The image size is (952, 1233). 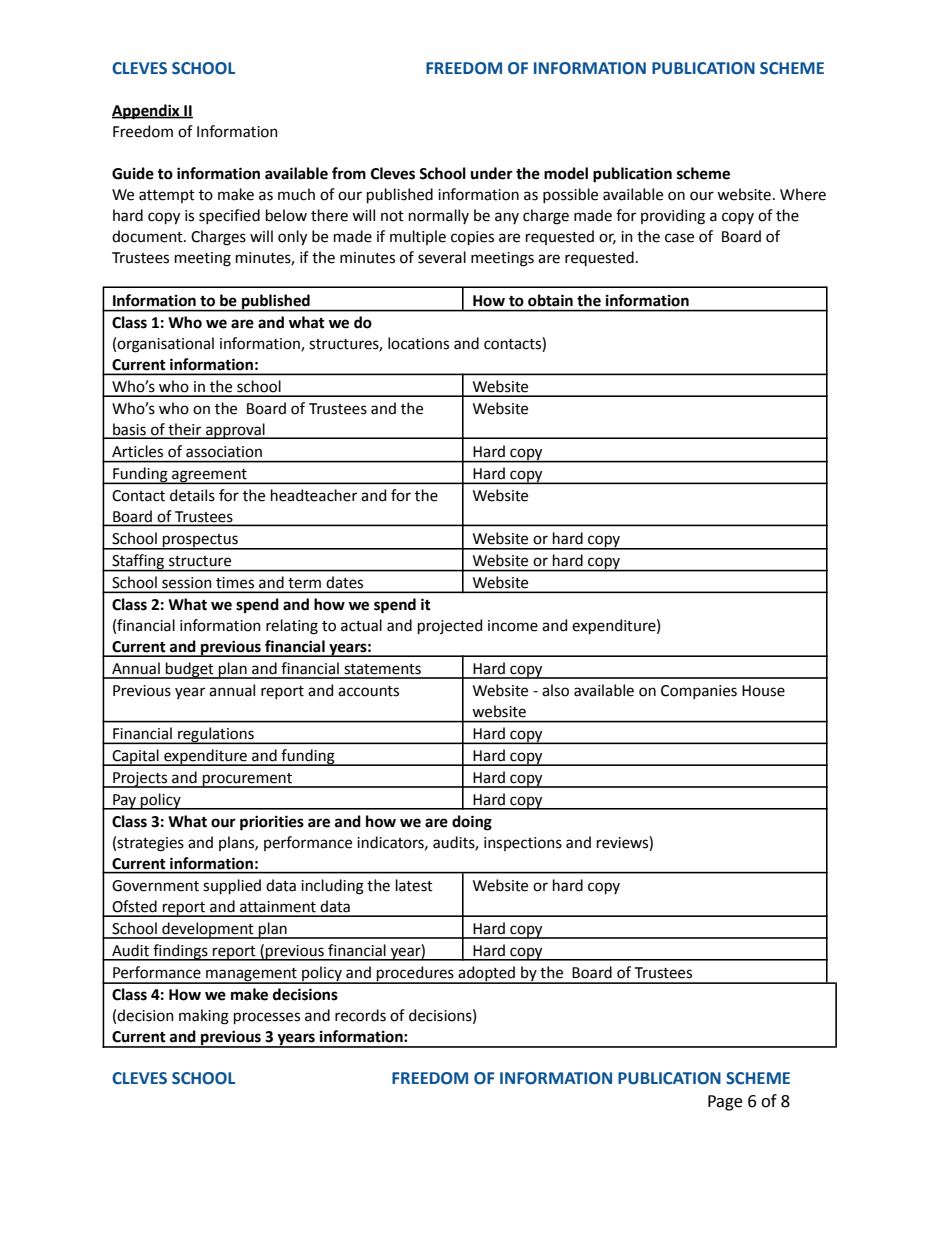 What do you see at coordinates (492, 173) in the image?
I see `under` at bounding box center [492, 173].
